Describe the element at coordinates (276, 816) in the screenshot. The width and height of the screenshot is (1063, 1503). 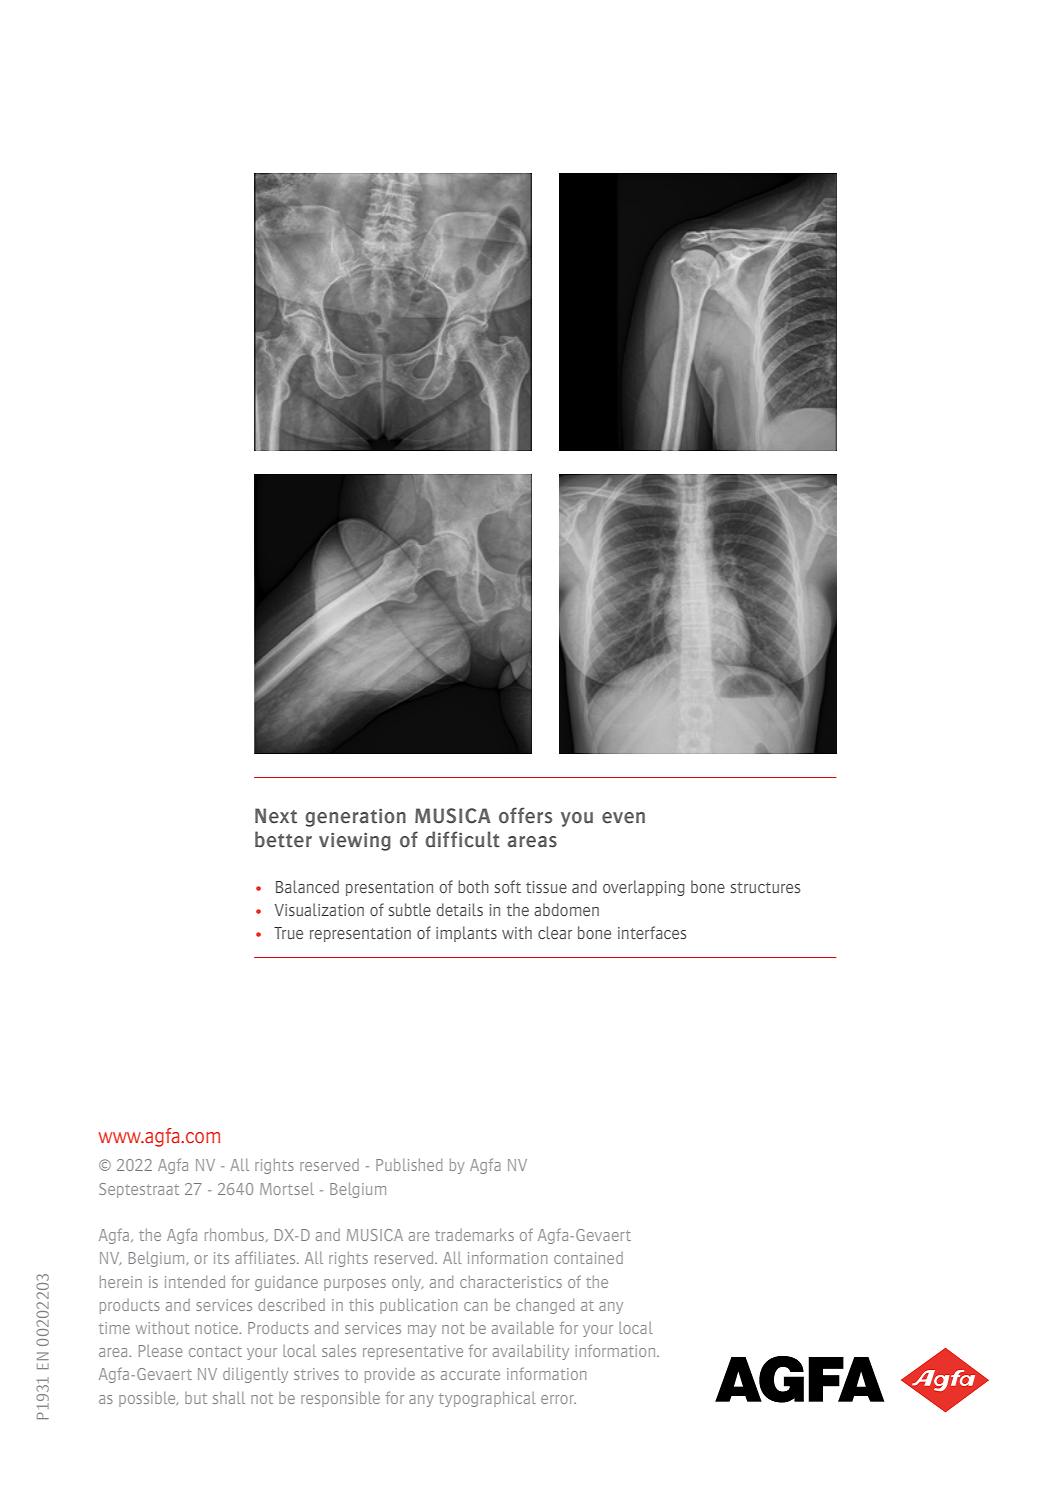
I see `Next` at that location.
